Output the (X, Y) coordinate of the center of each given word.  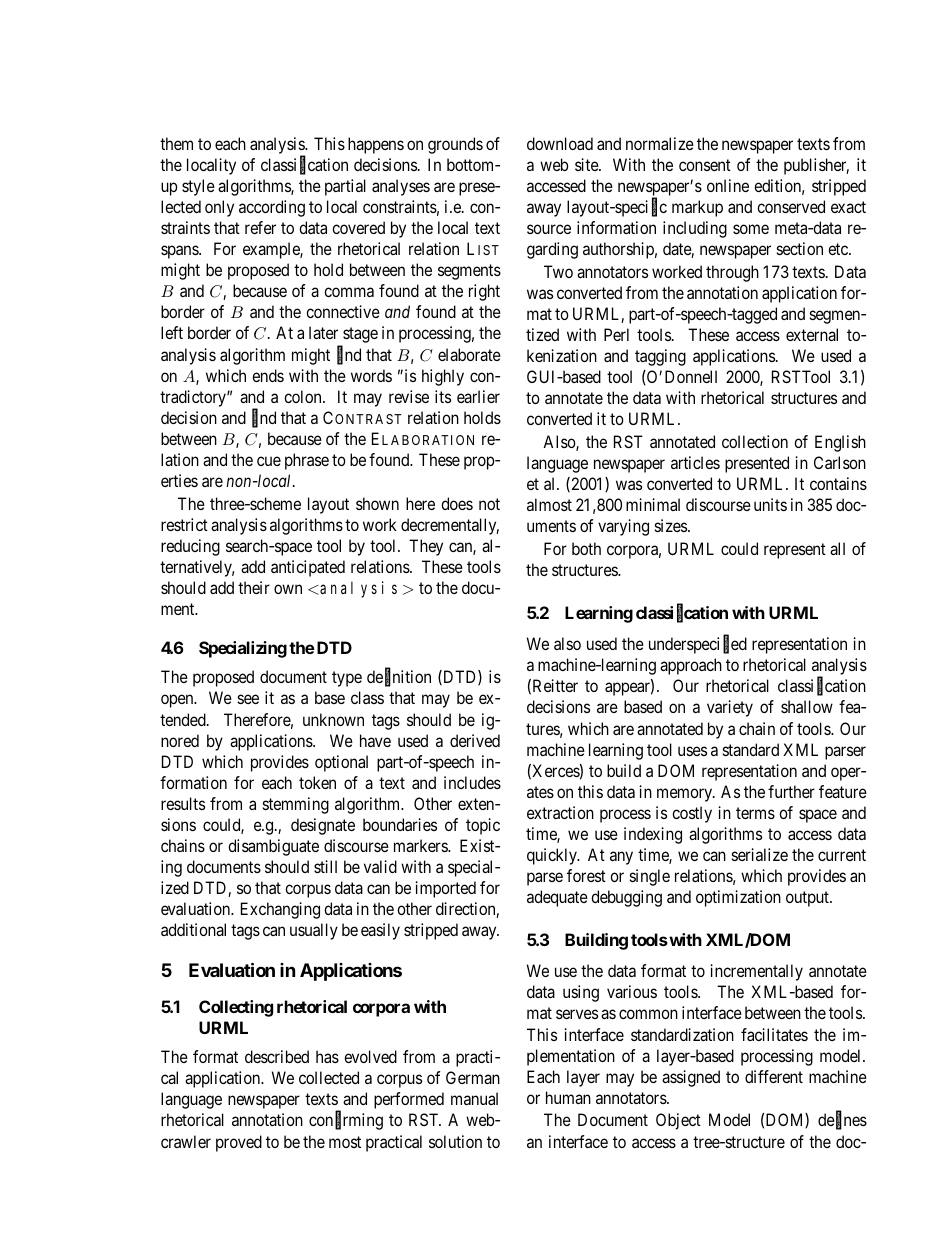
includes (472, 782)
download (560, 143)
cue (269, 461)
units (770, 504)
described (277, 1056)
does (457, 503)
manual (474, 1098)
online (728, 185)
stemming (296, 805)
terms (755, 813)
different (774, 1076)
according (272, 208)
